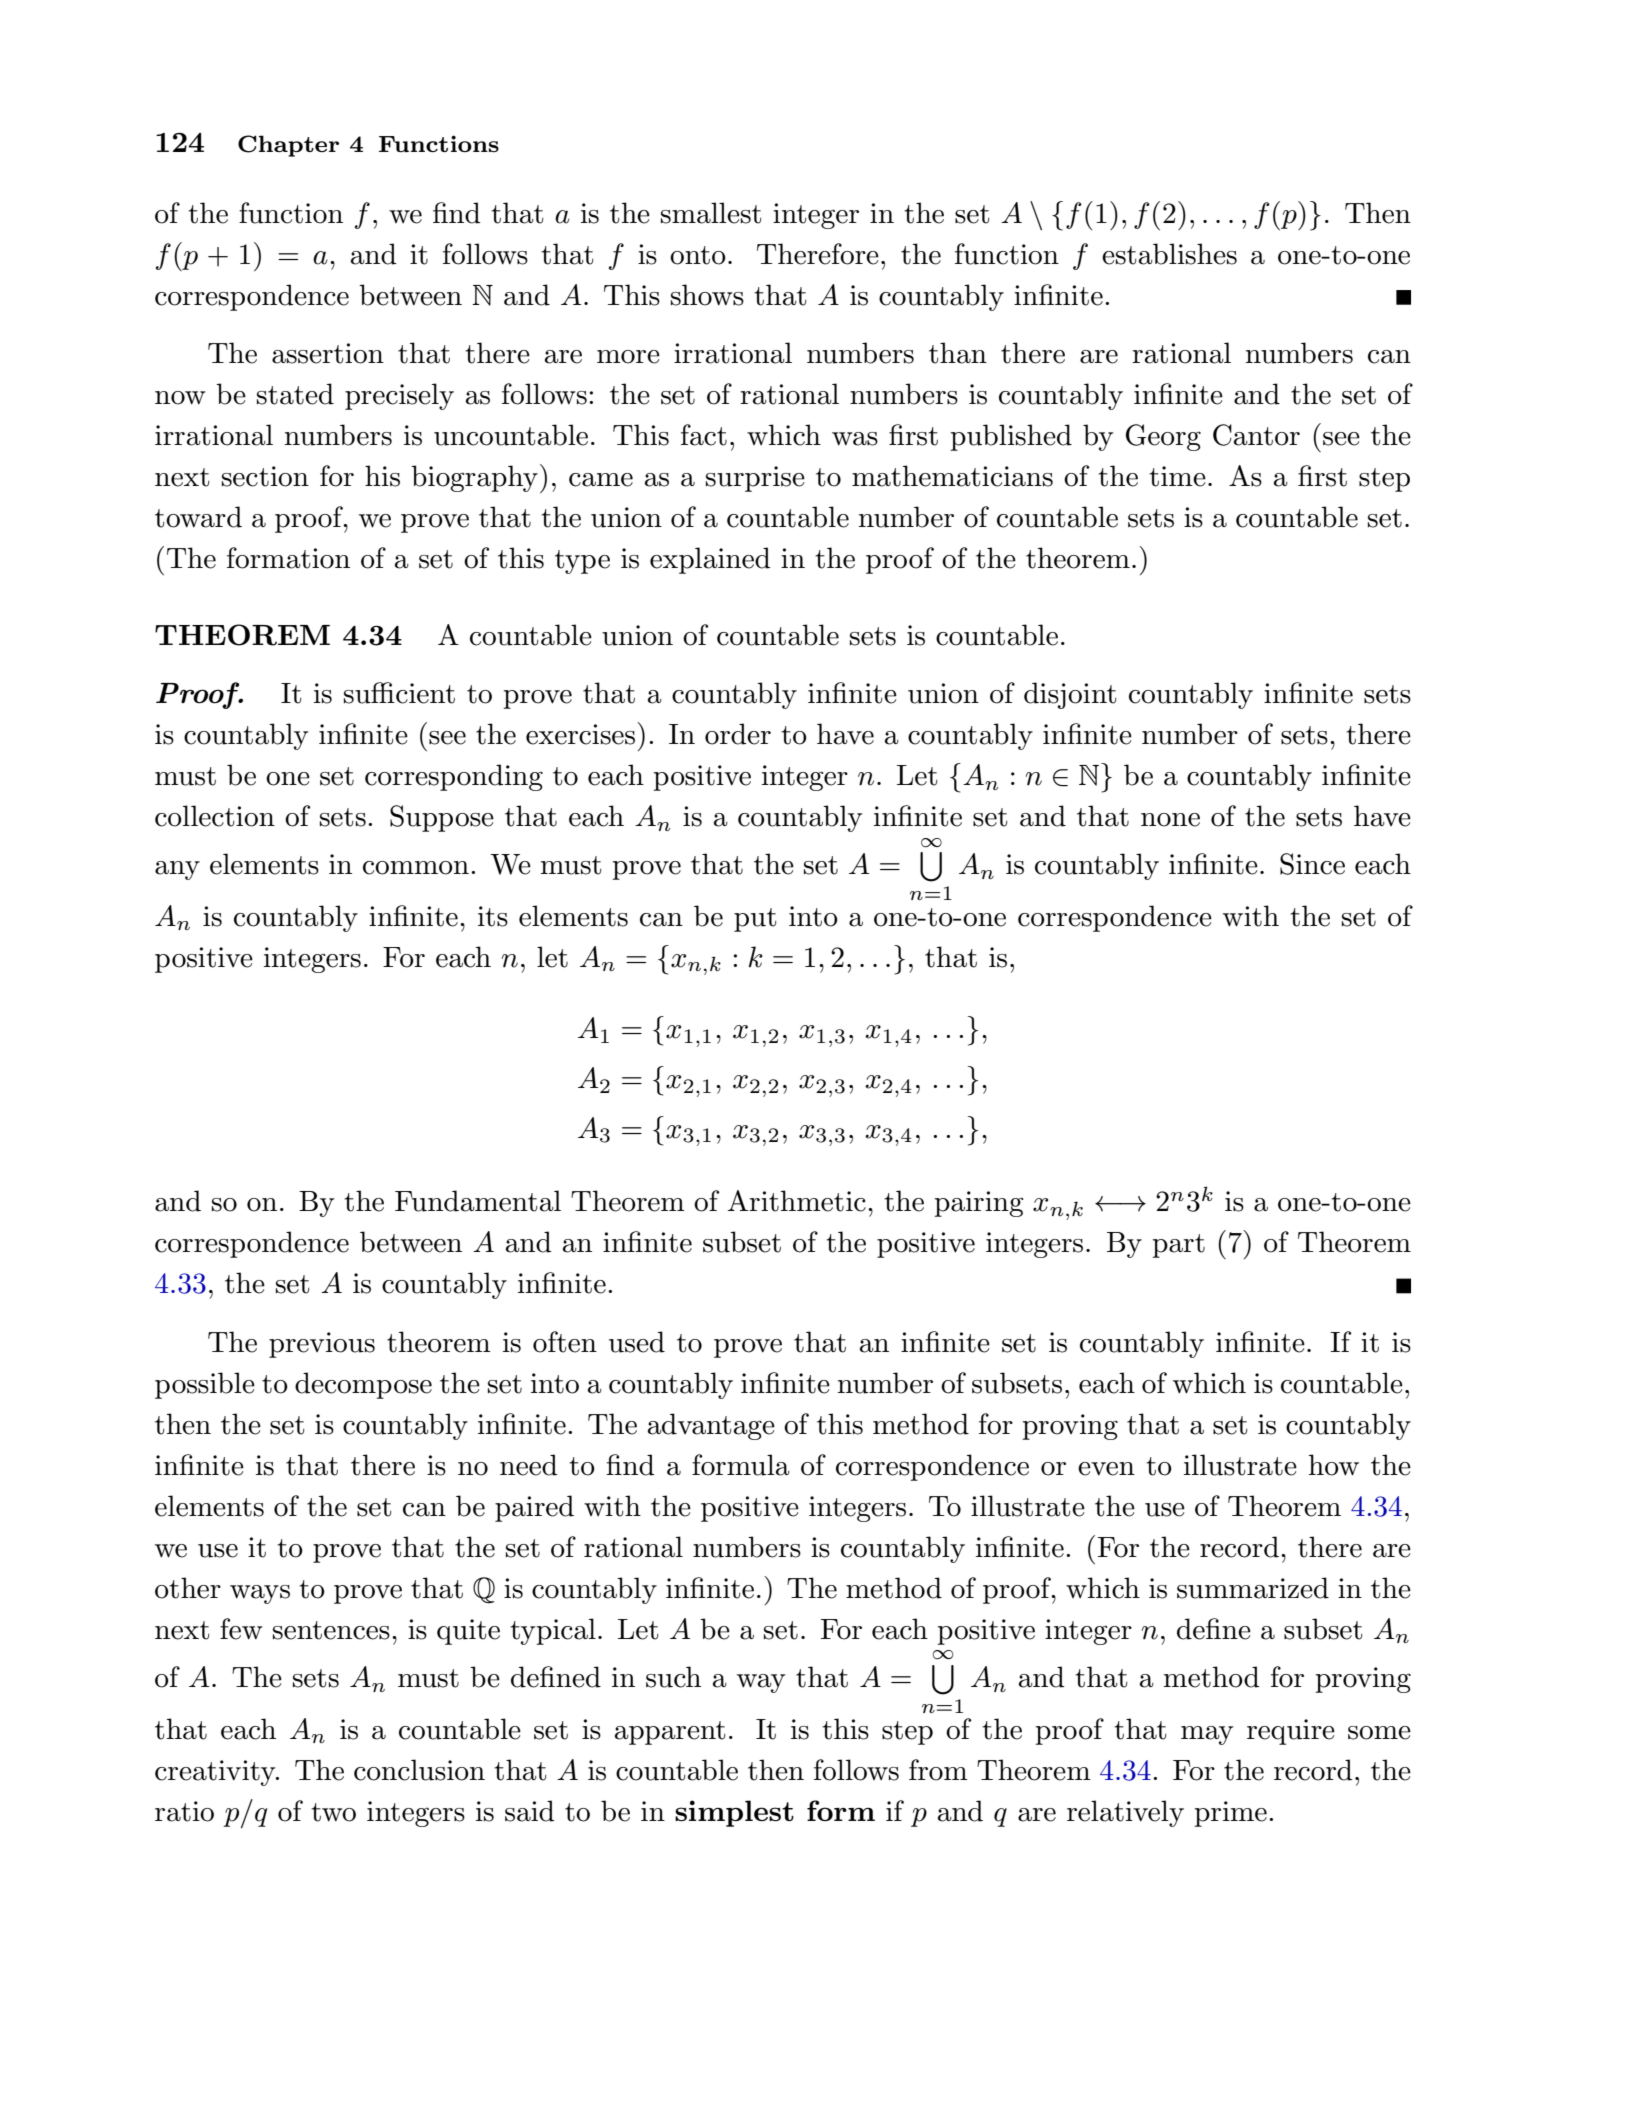 The width and height of the screenshot is (1643, 2127). Describe the element at coordinates (755, 920) in the screenshot. I see `put` at that location.
